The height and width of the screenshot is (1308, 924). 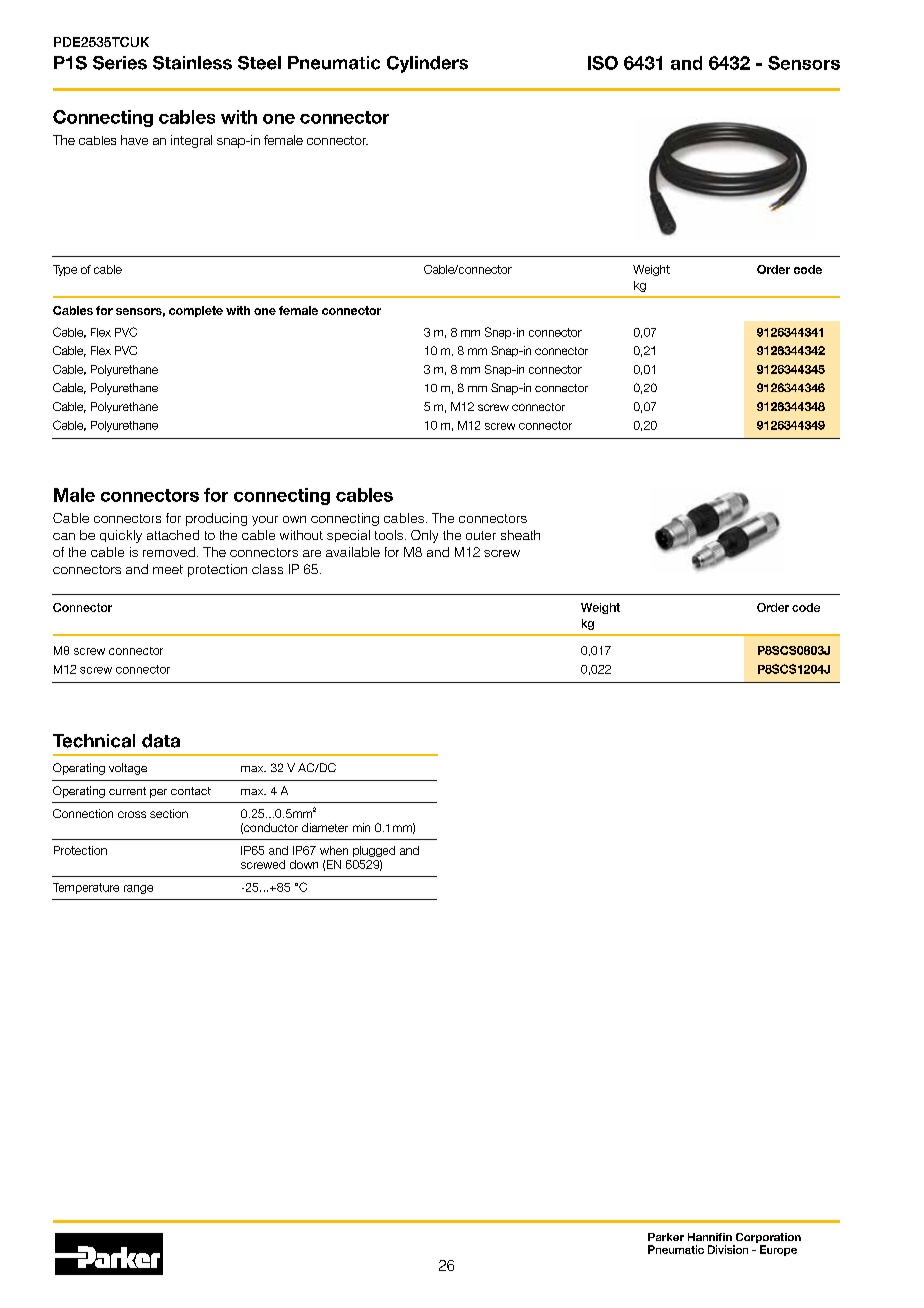 I want to click on cross, so click(x=132, y=814).
